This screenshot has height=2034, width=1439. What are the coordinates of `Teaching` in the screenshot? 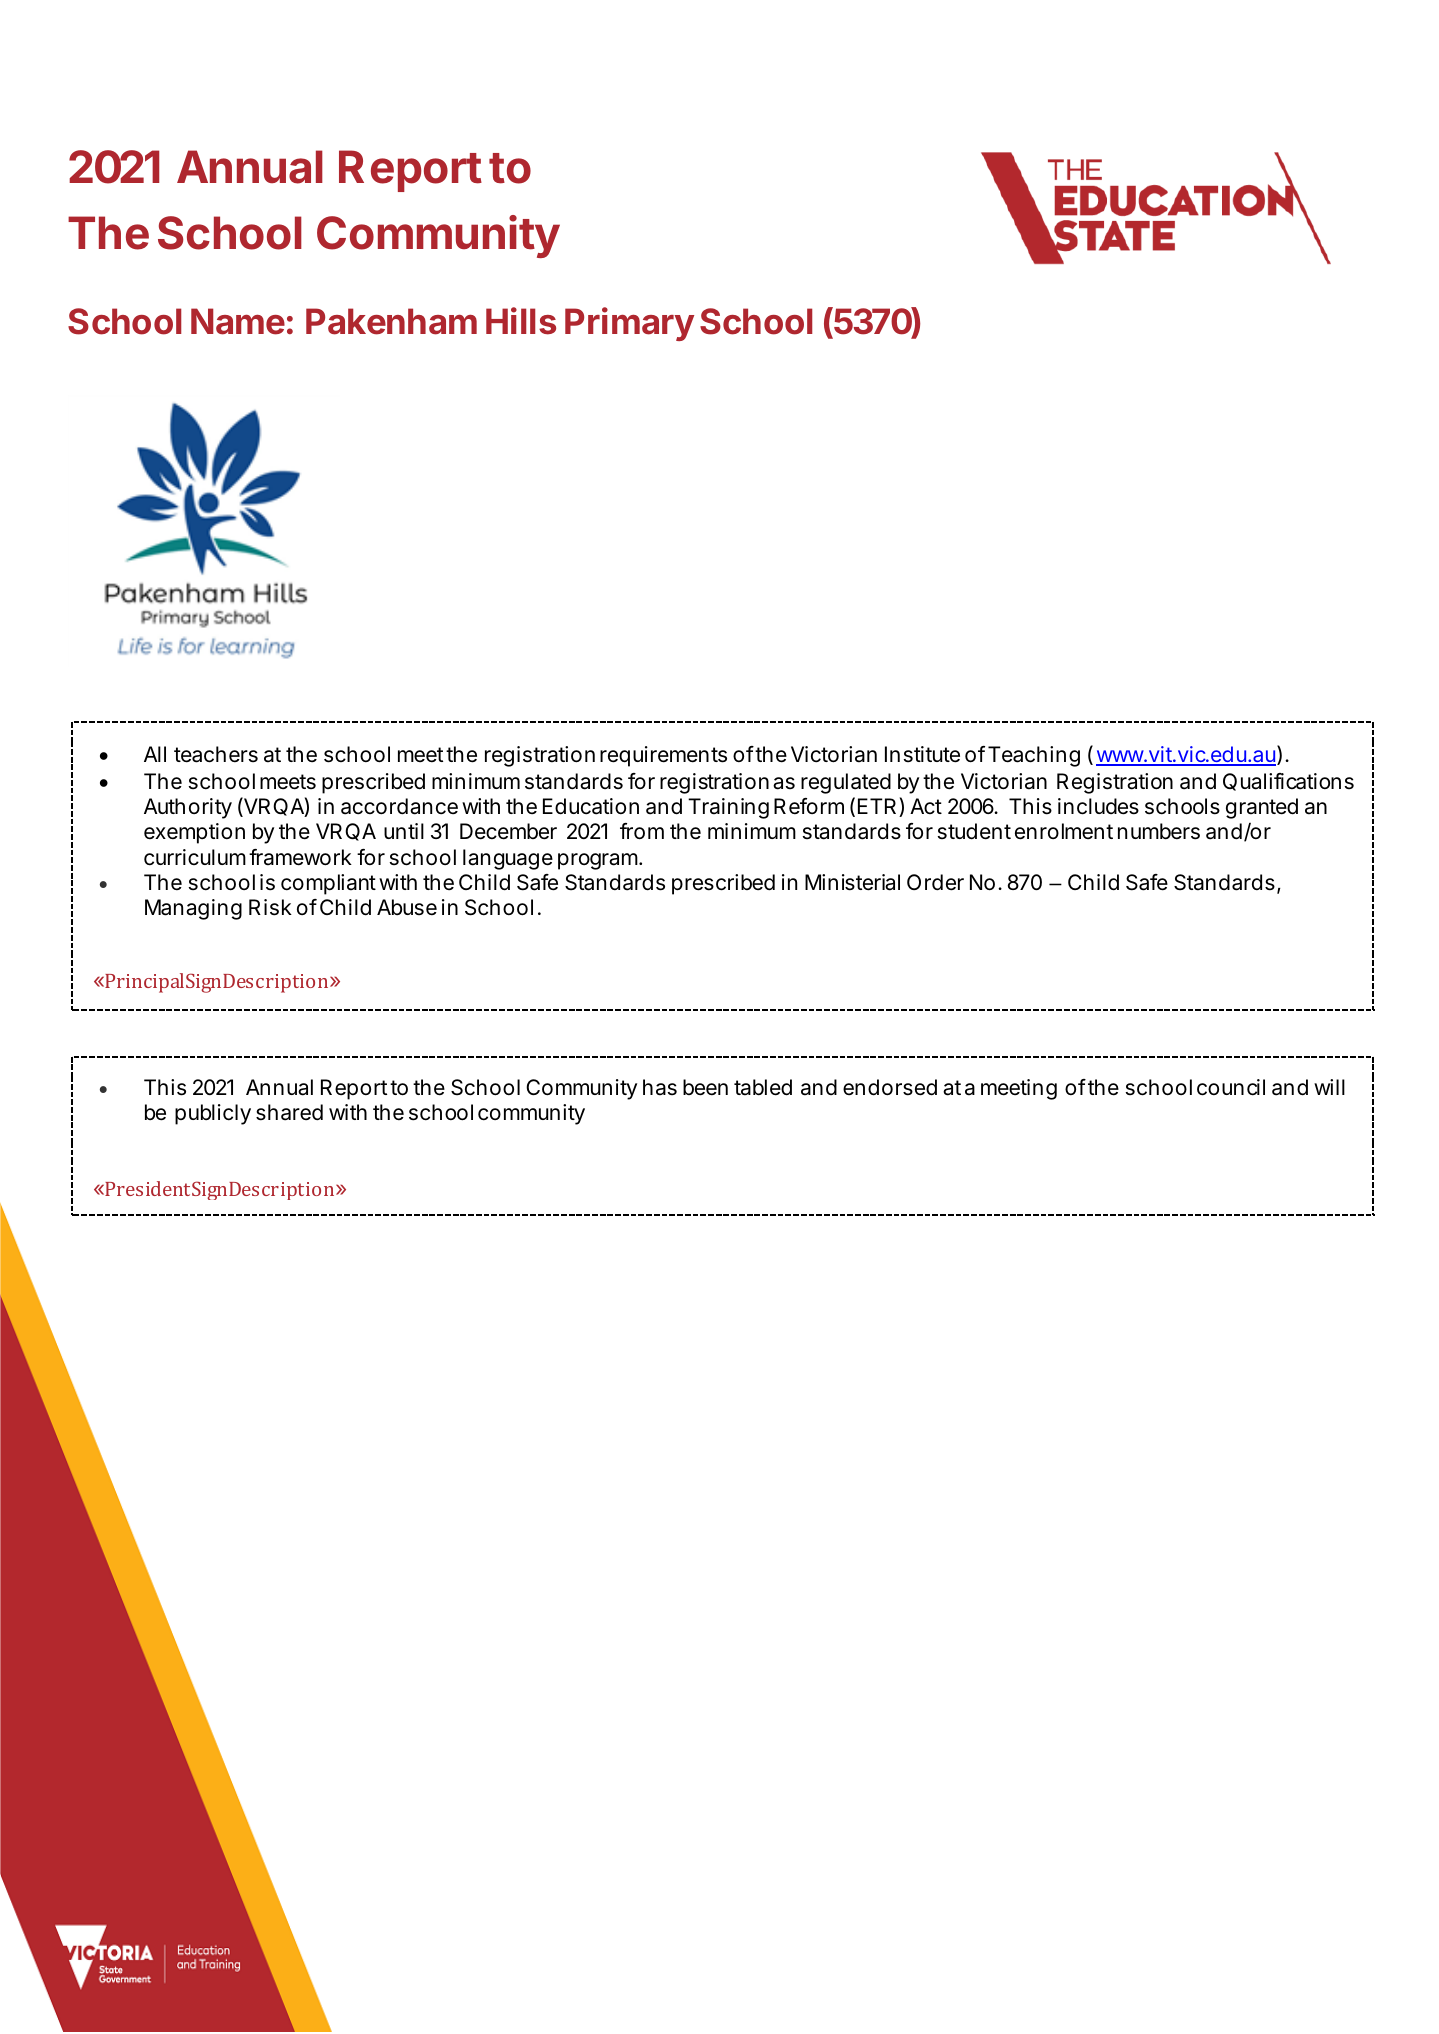 It's located at (1034, 756).
